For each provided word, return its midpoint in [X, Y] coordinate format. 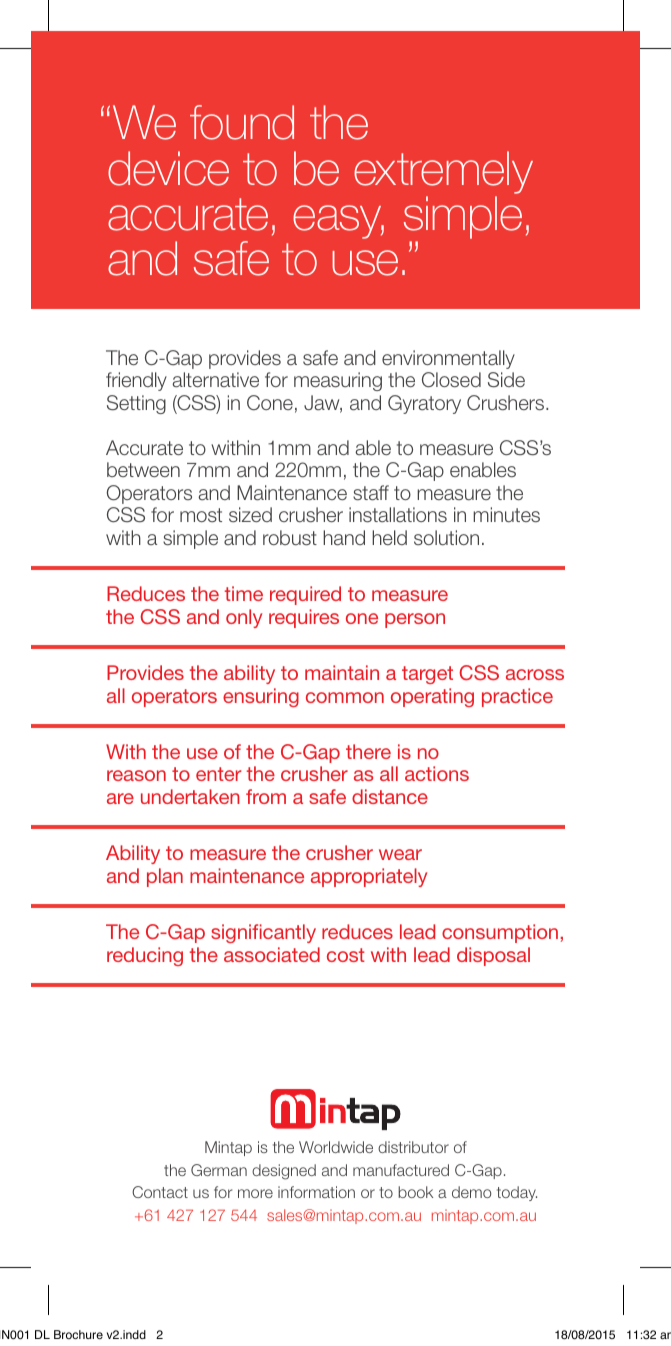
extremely [443, 172]
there [368, 751]
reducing [145, 956]
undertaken [190, 796]
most [201, 515]
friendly [136, 381]
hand [344, 538]
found [242, 122]
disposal [493, 956]
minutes [506, 515]
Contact [160, 1192]
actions [437, 773]
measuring [338, 381]
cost [346, 955]
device [168, 168]
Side [506, 380]
